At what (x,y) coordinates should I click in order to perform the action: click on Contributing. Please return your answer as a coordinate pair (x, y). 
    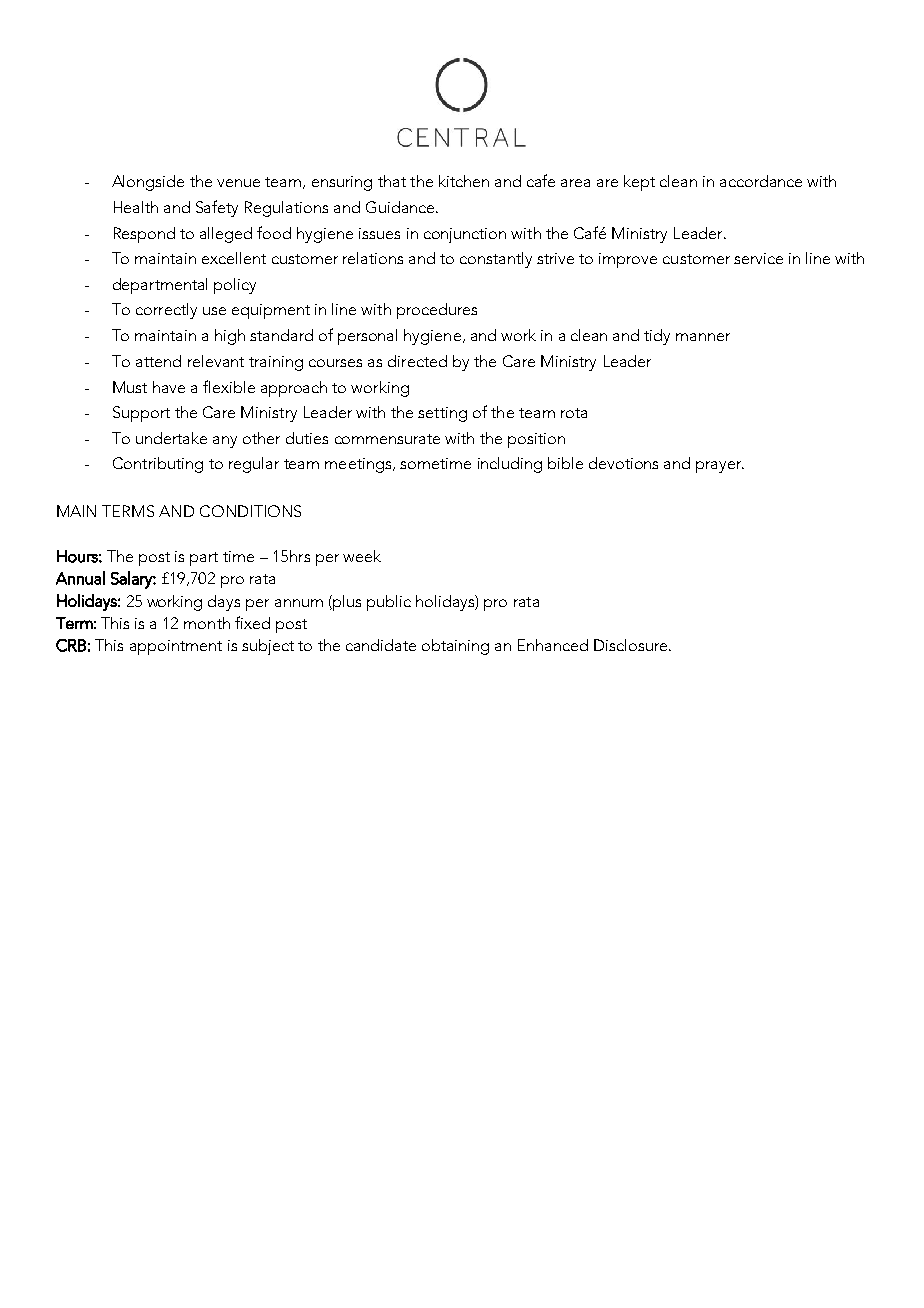
    Looking at the image, I should click on (158, 465).
